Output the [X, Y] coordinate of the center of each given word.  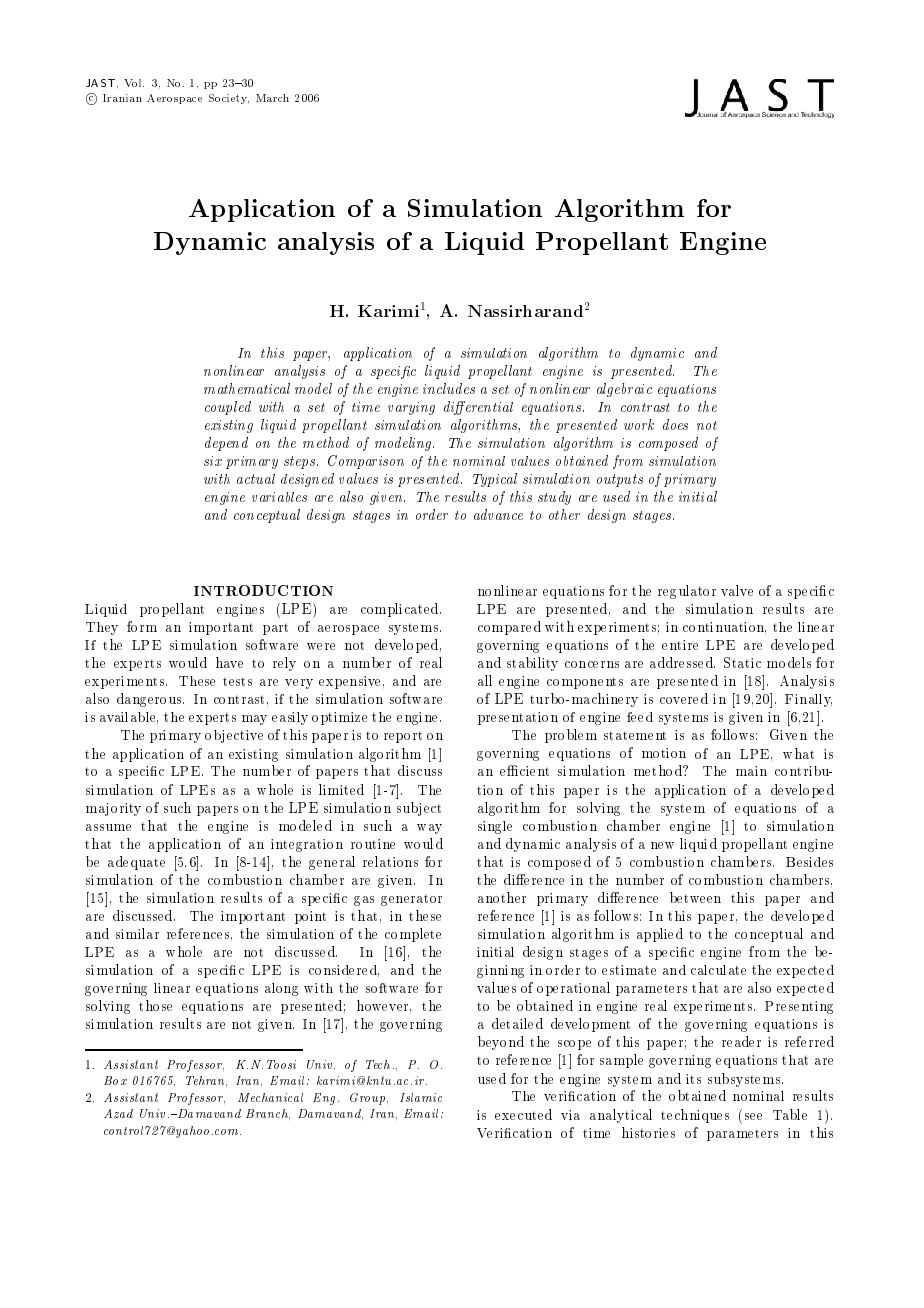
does [675, 424]
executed [523, 1114]
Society [229, 99]
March [272, 98]
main [751, 771]
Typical [495, 480]
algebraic [624, 390]
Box [115, 1080]
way [429, 829]
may [254, 720]
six [213, 461]
